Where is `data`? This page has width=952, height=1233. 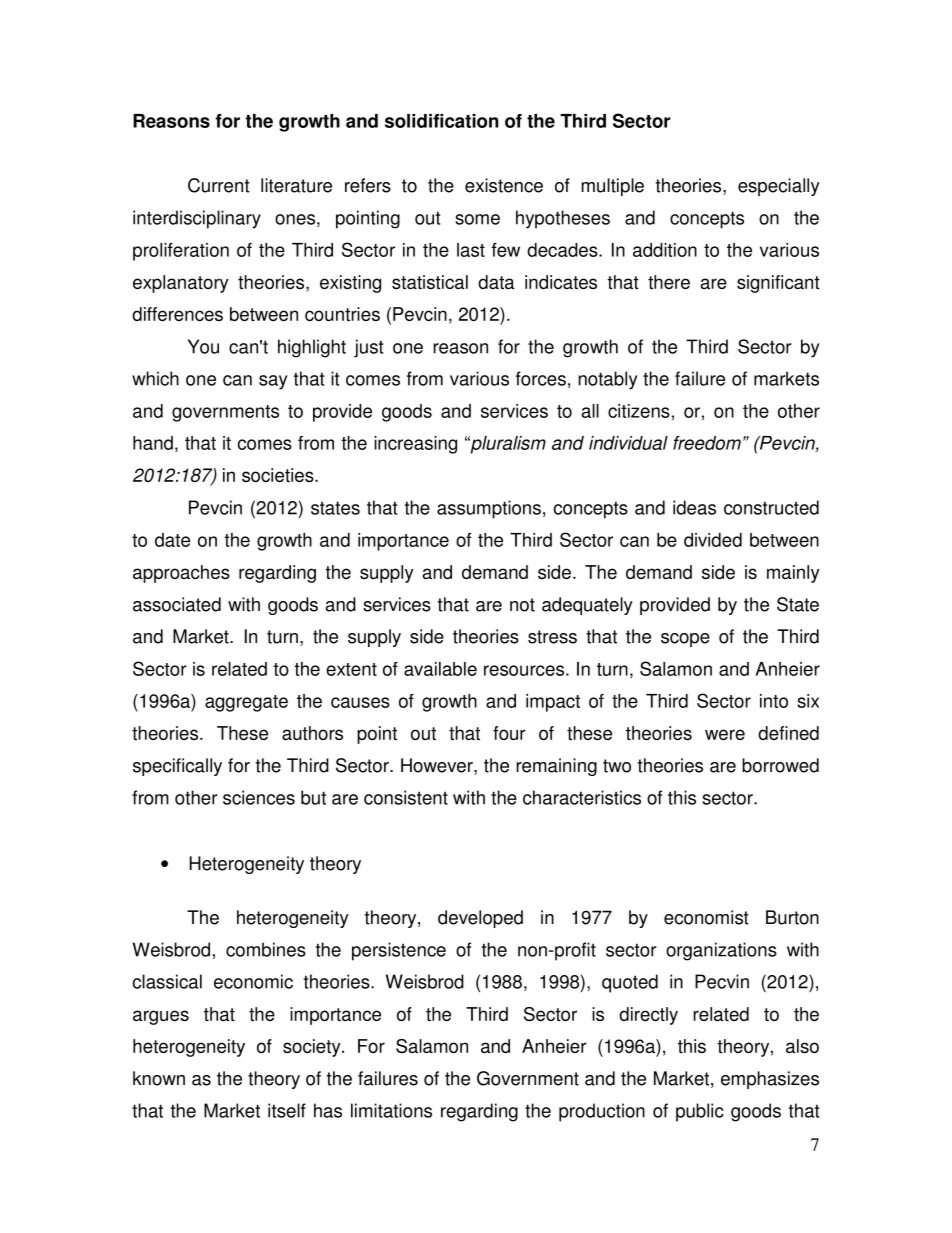 data is located at coordinates (496, 282).
